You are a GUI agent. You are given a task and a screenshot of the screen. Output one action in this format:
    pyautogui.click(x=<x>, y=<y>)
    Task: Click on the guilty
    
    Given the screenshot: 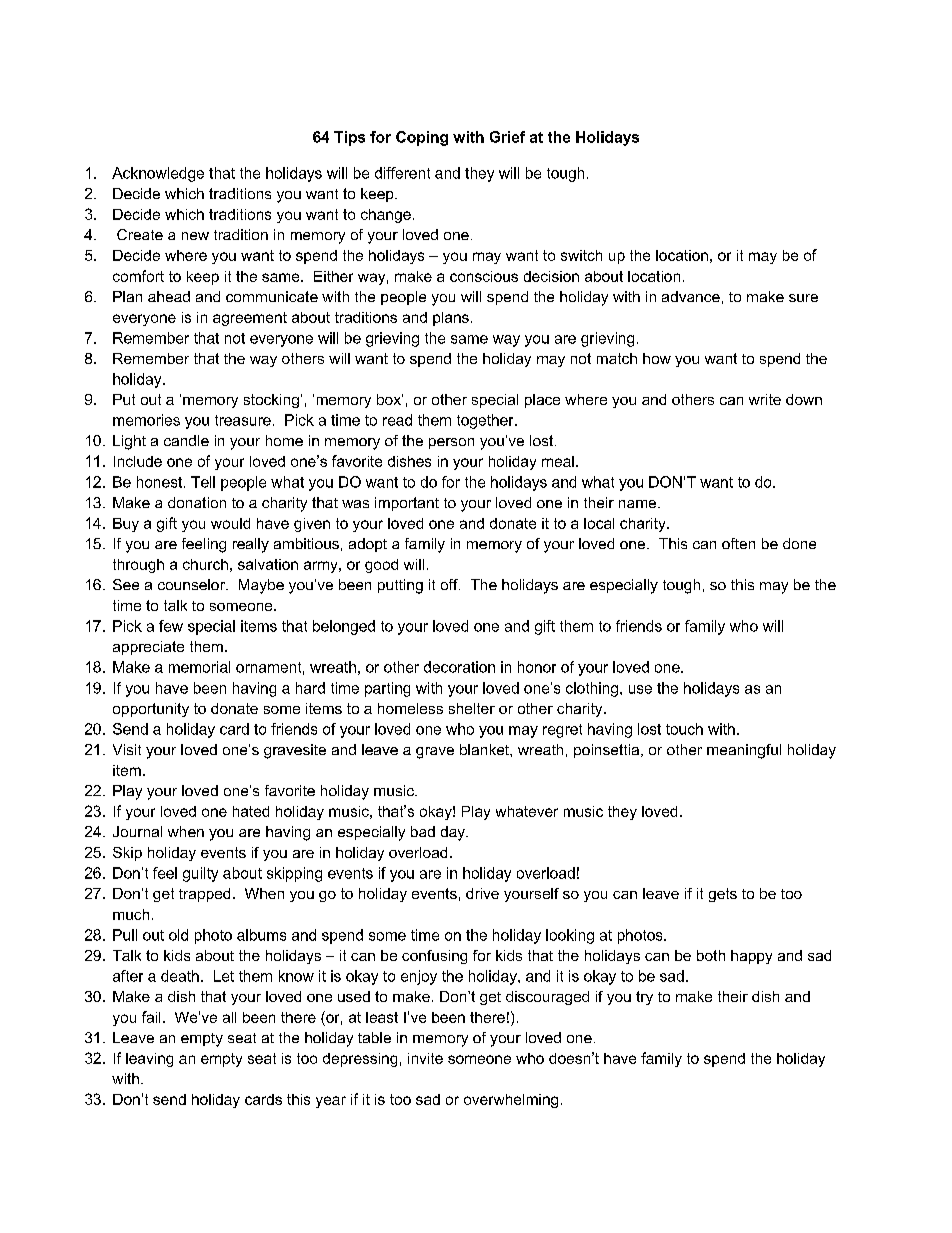 What is the action you would take?
    pyautogui.click(x=200, y=874)
